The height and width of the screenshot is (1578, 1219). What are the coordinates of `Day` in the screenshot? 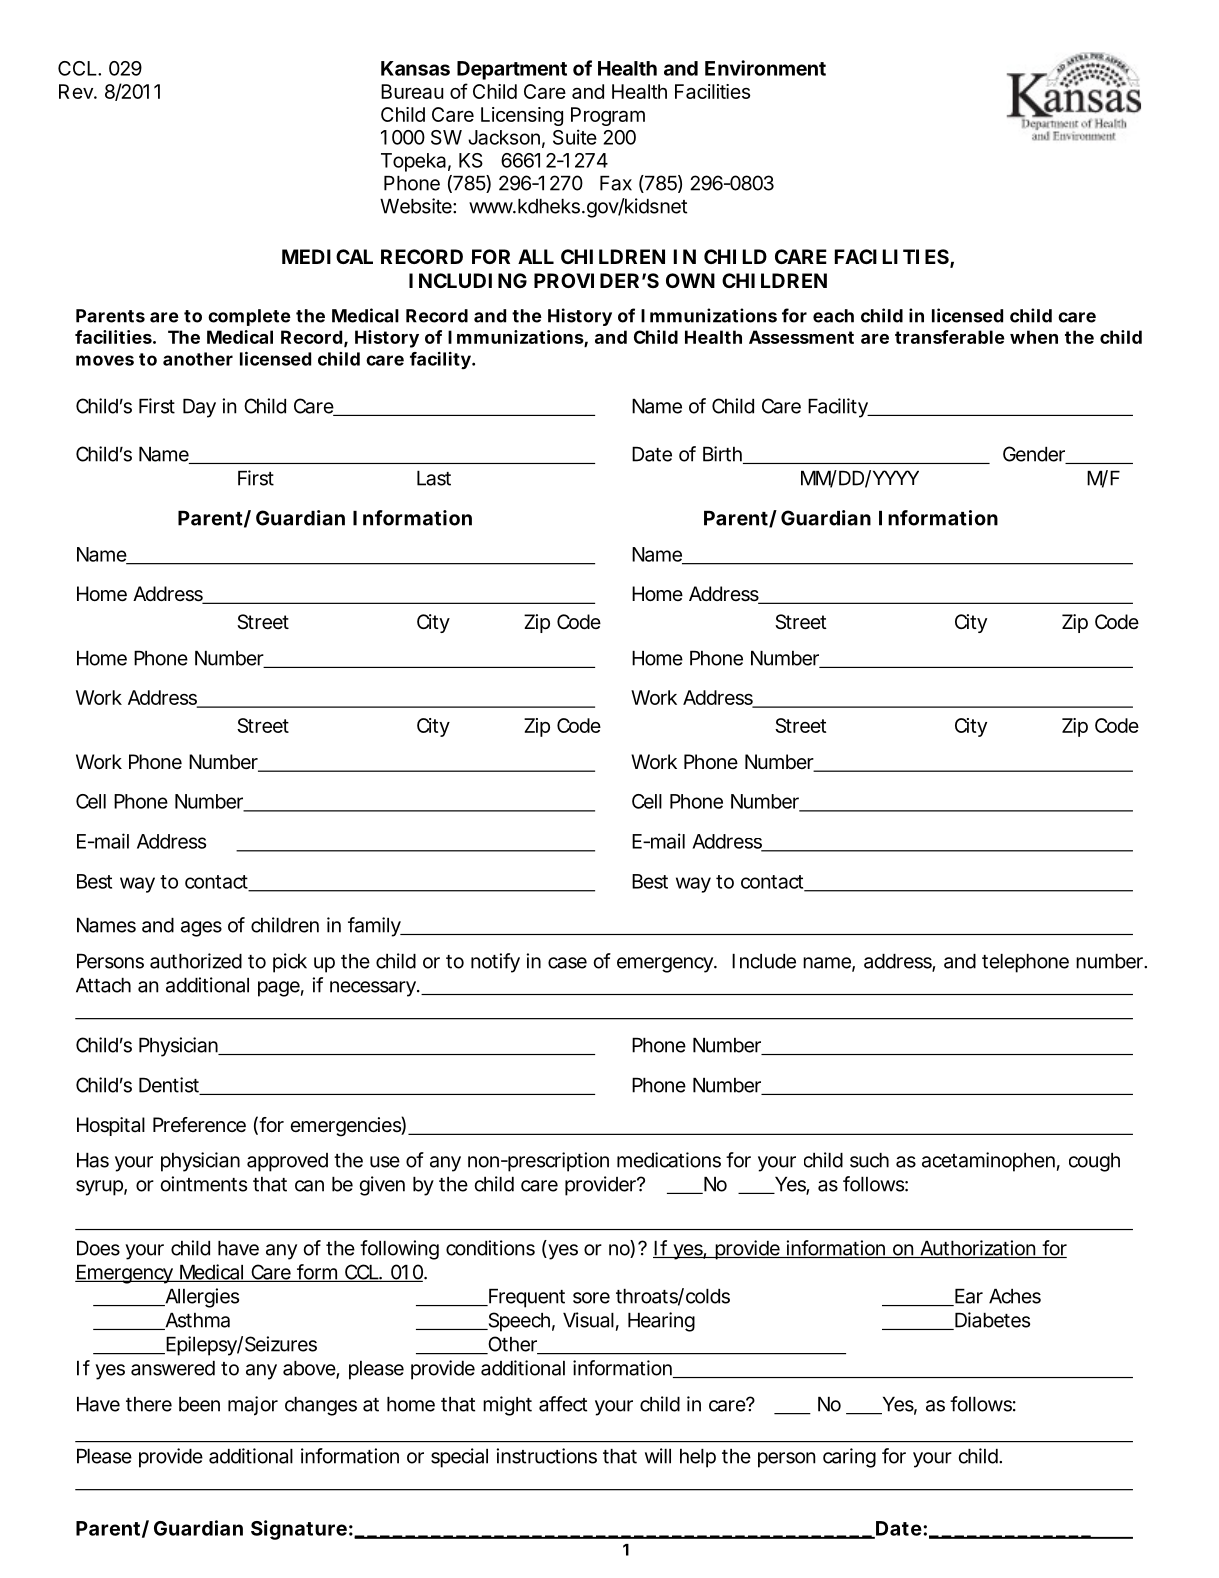 It's located at (199, 408).
